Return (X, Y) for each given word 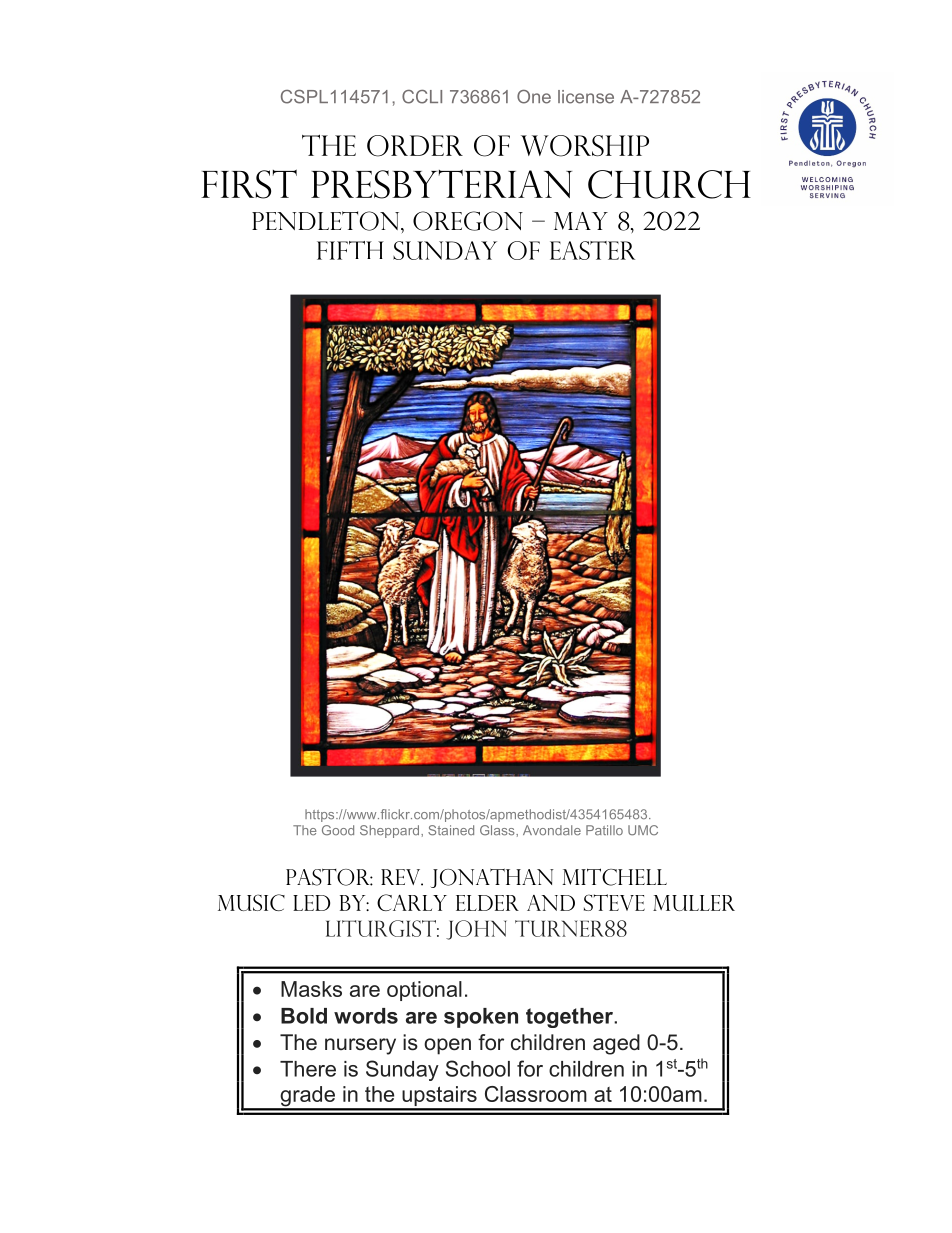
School (478, 1068)
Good (338, 830)
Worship (585, 146)
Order (415, 146)
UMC (643, 830)
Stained (451, 830)
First (249, 184)
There (308, 1069)
